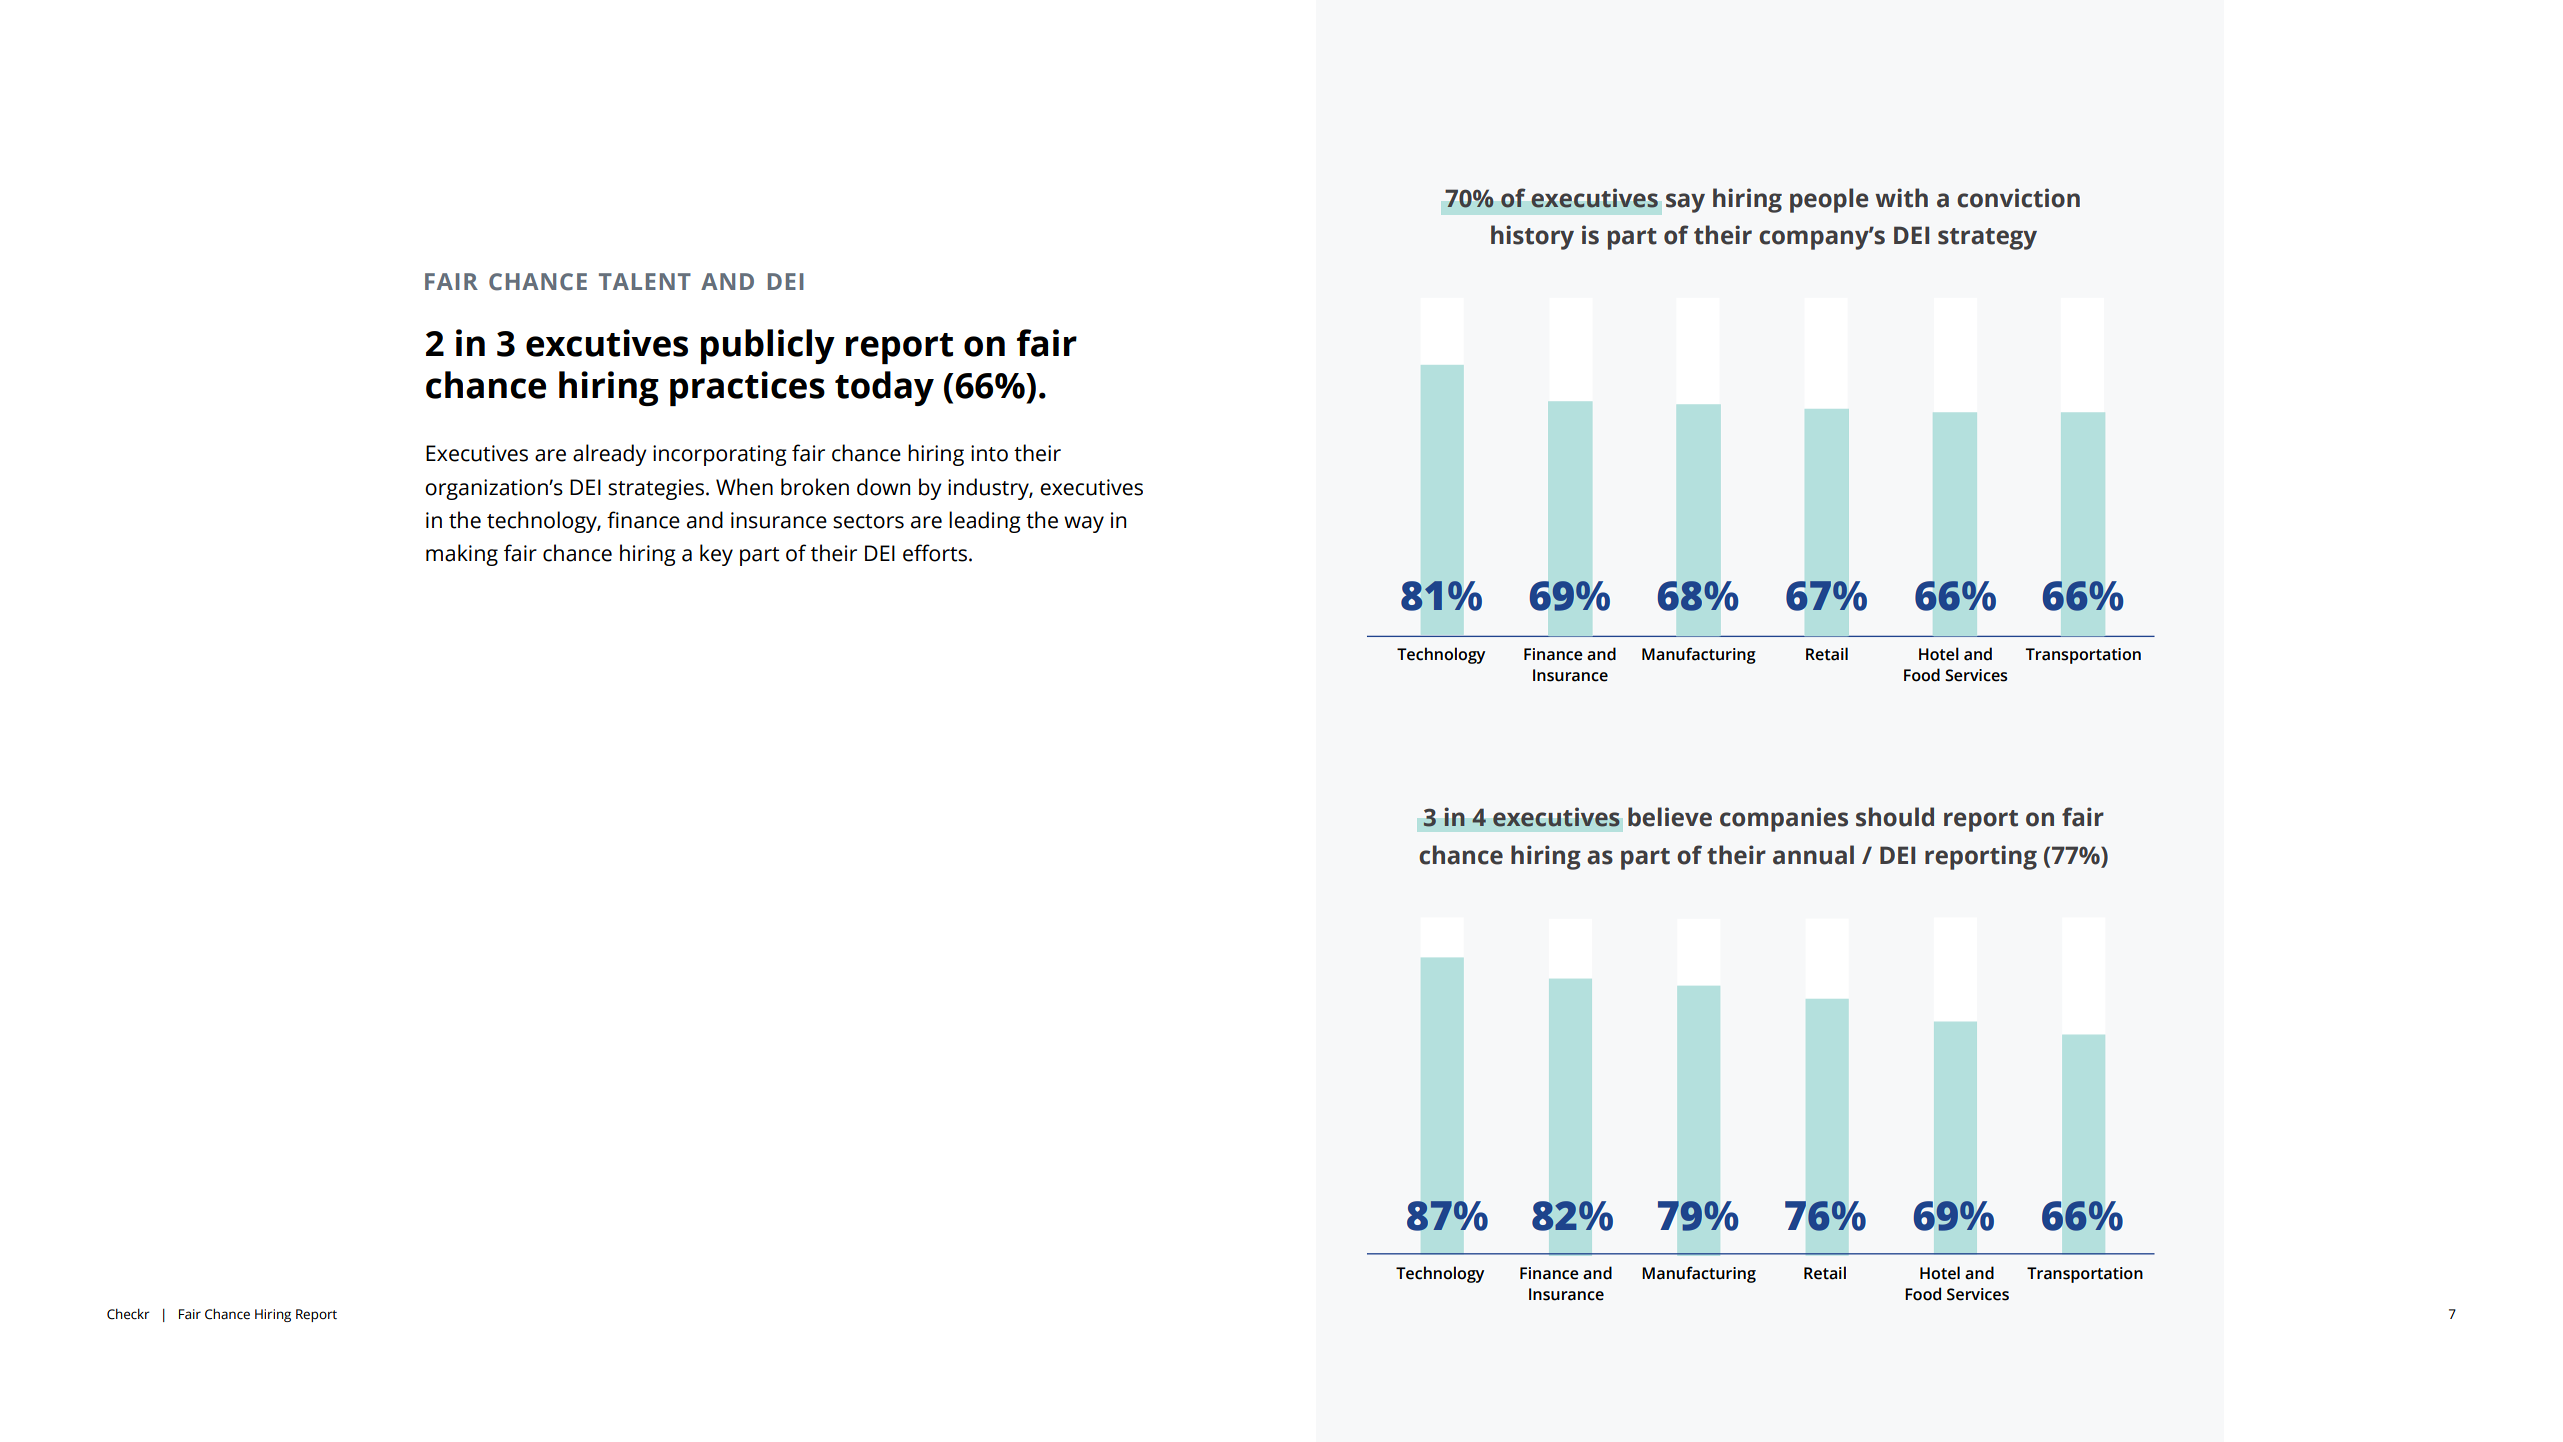  What do you see at coordinates (1532, 237) in the document?
I see `history` at bounding box center [1532, 237].
